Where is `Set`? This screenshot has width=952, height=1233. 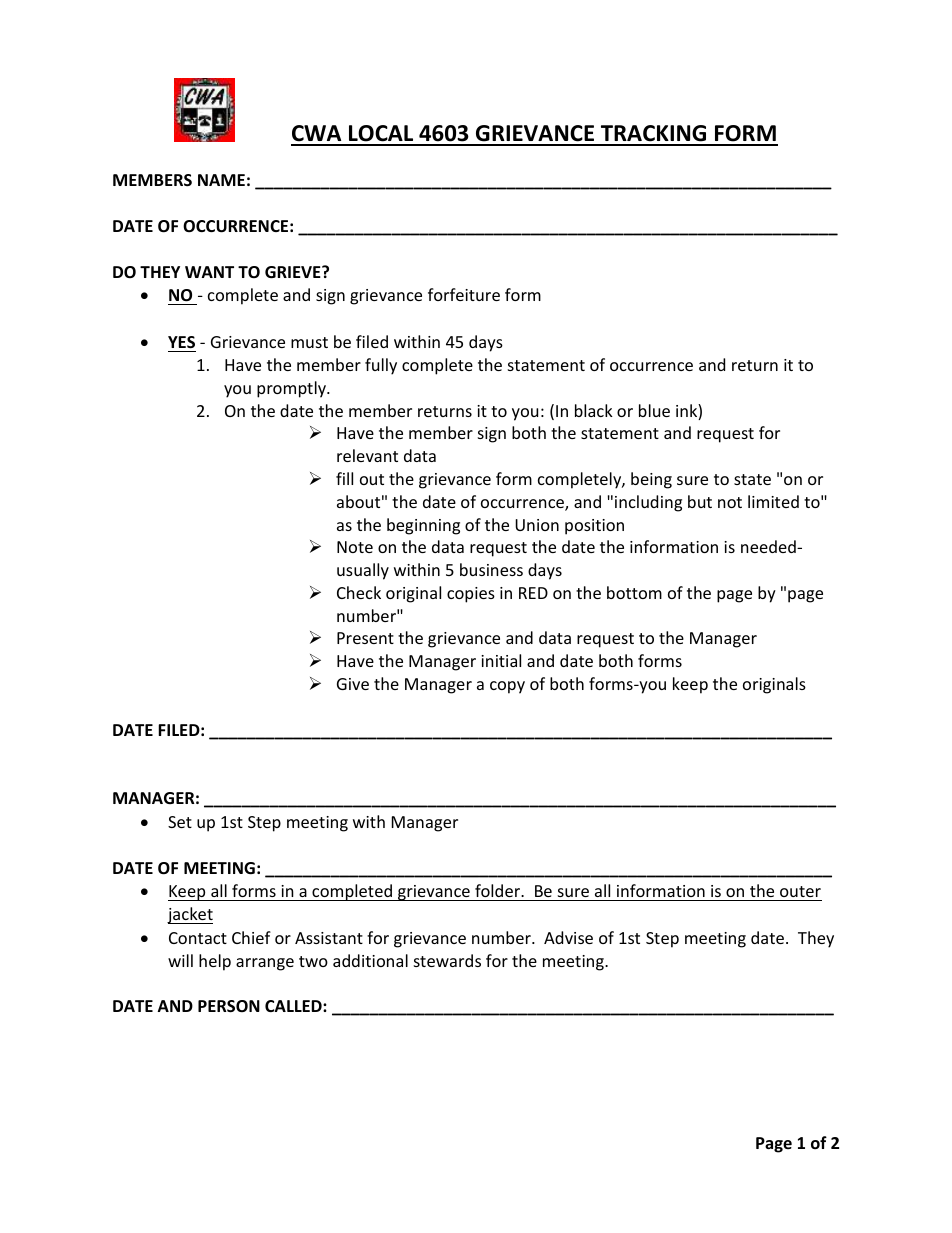 Set is located at coordinates (180, 822).
